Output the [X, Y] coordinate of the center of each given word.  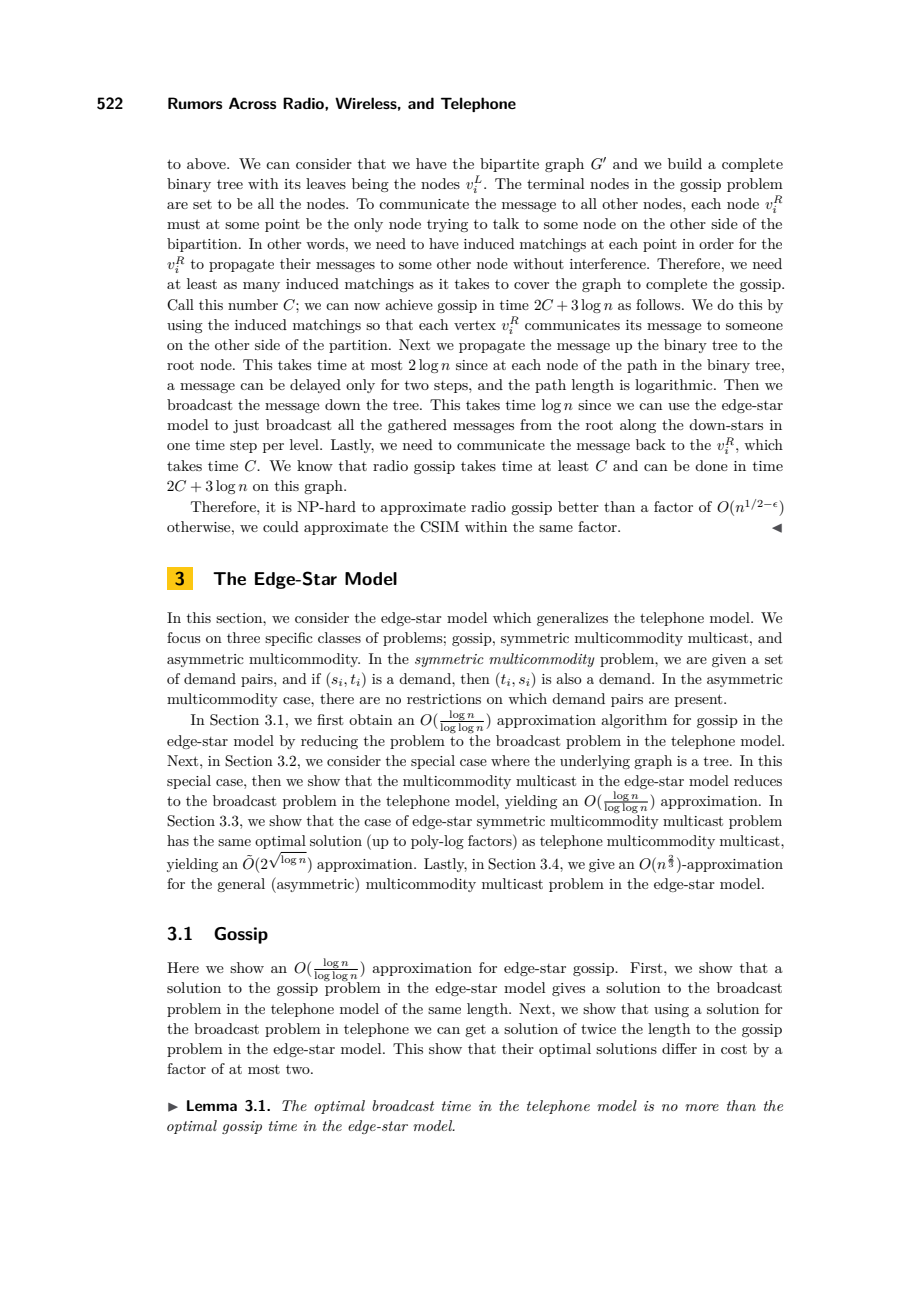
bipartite [509, 165]
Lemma [212, 1105]
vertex [475, 325]
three [243, 637]
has [178, 840]
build [685, 163]
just [246, 426]
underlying [595, 762]
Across [252, 103]
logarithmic [675, 386]
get [475, 1031]
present [700, 700]
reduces [758, 780]
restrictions [444, 699]
